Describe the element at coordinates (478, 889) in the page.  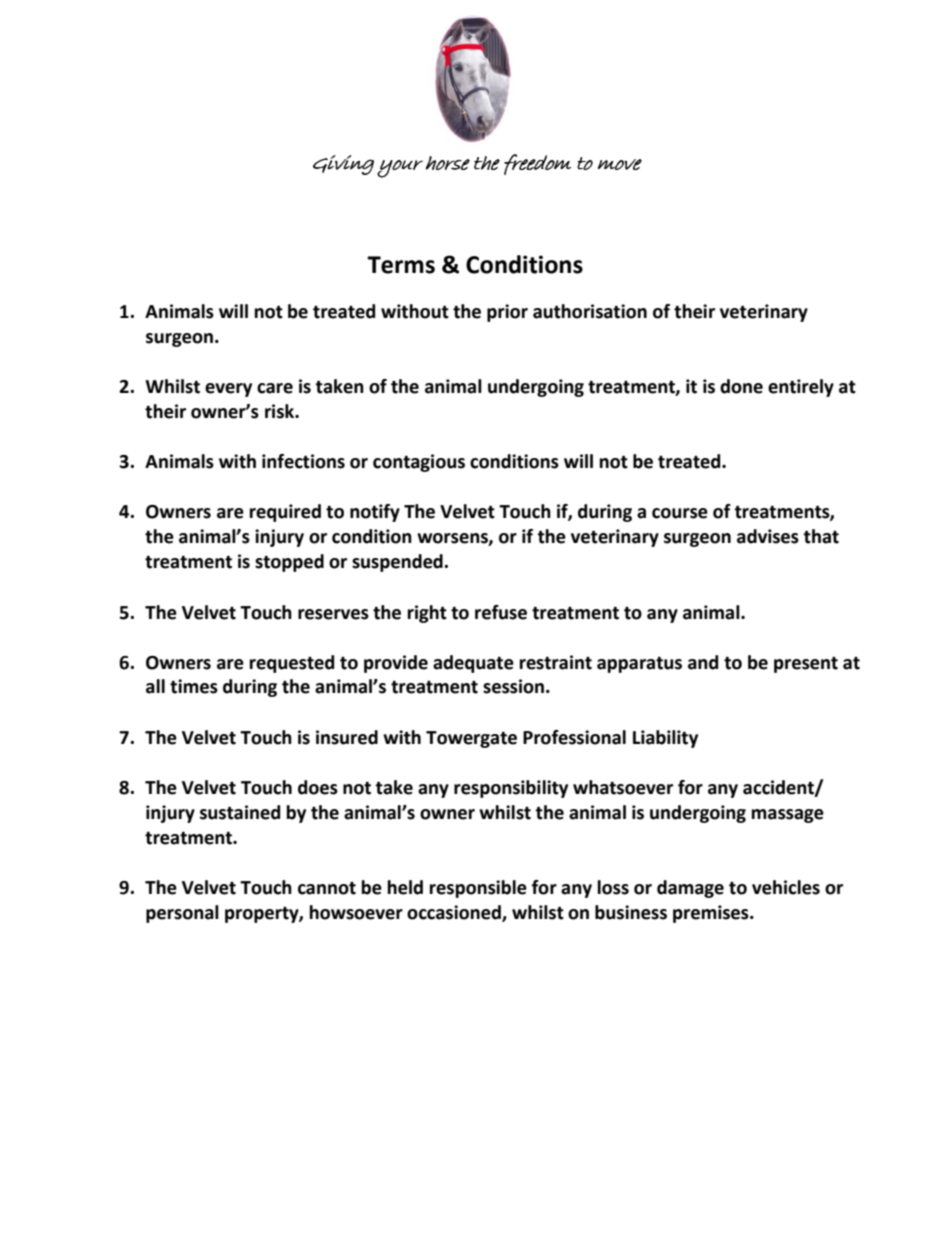
I see `responsible` at that location.
